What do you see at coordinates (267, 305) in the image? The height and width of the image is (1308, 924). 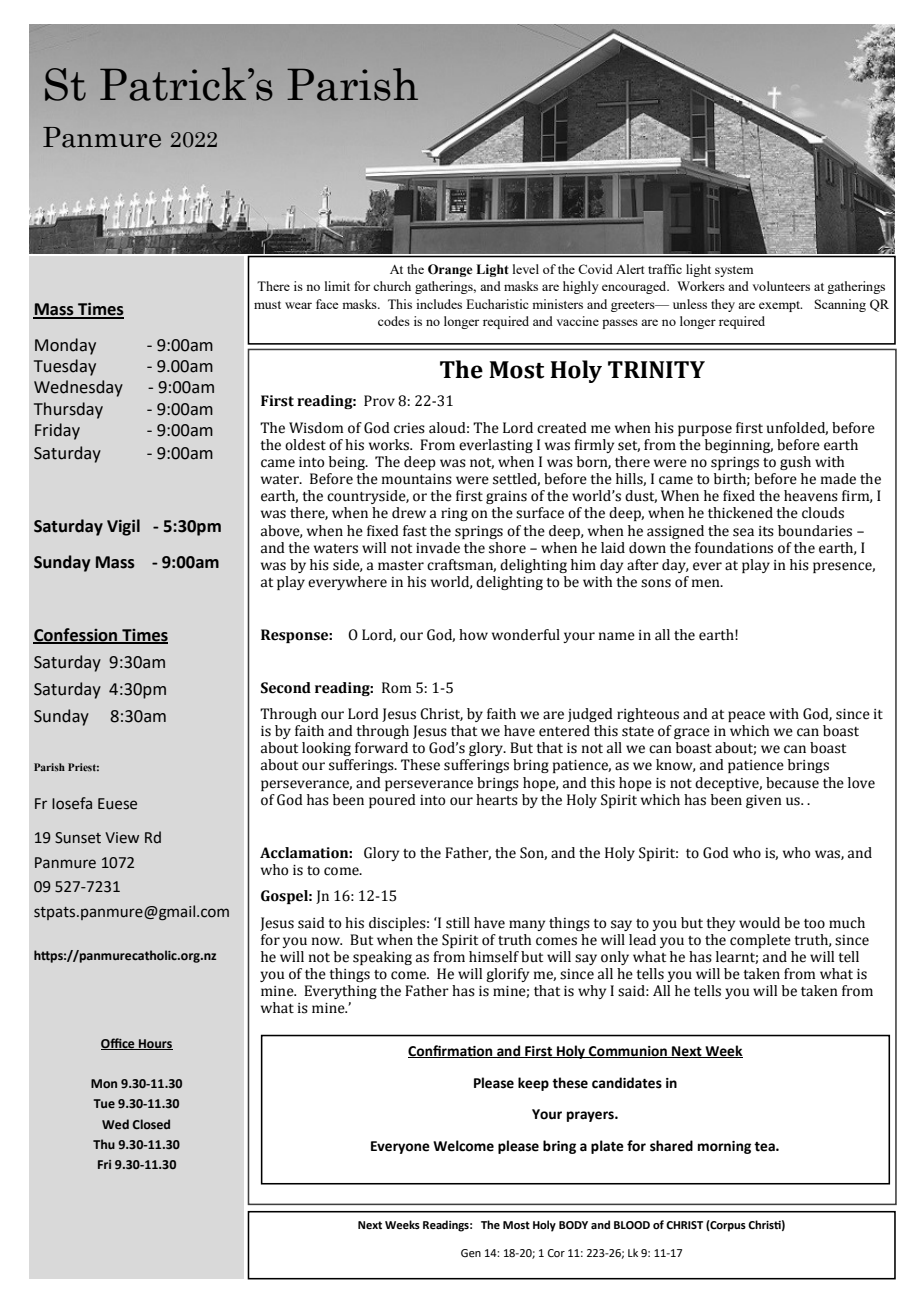 I see `must` at bounding box center [267, 305].
